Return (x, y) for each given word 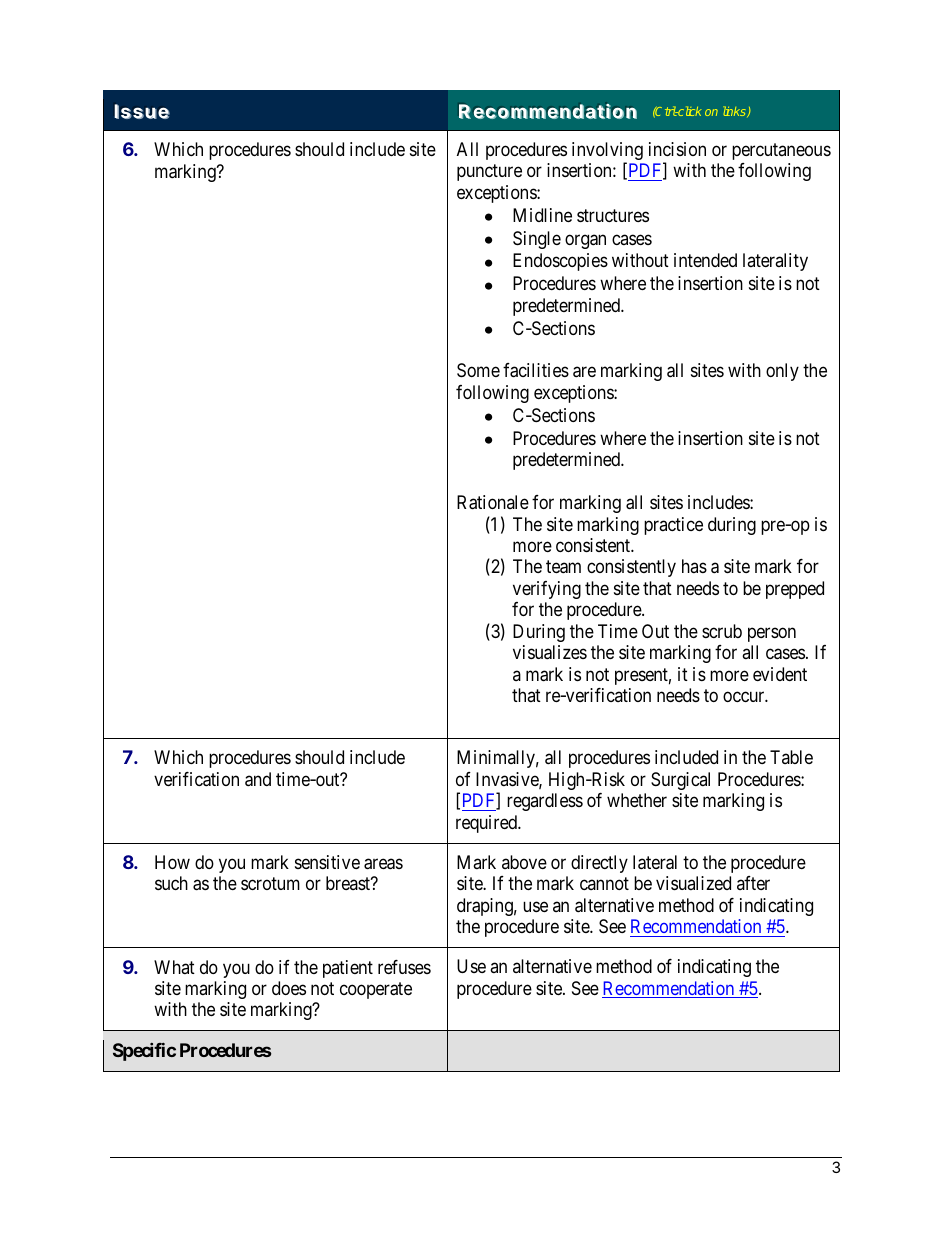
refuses (404, 967)
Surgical (680, 781)
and (258, 779)
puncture (489, 173)
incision (677, 149)
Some (478, 370)
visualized (693, 883)
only (782, 372)
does (289, 988)
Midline (542, 215)
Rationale (493, 502)
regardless (545, 802)
